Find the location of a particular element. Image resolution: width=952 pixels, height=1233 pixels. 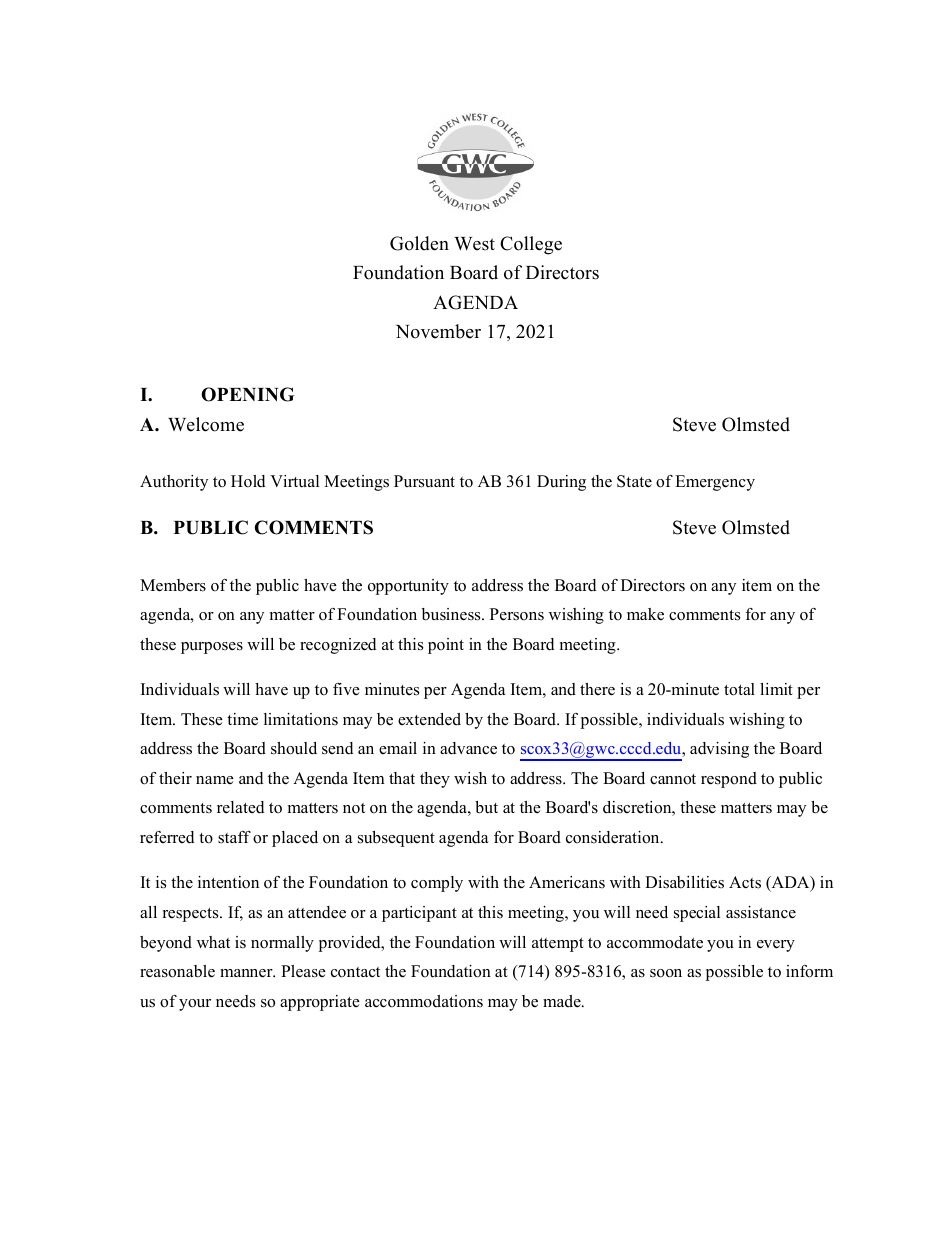

West is located at coordinates (474, 244).
